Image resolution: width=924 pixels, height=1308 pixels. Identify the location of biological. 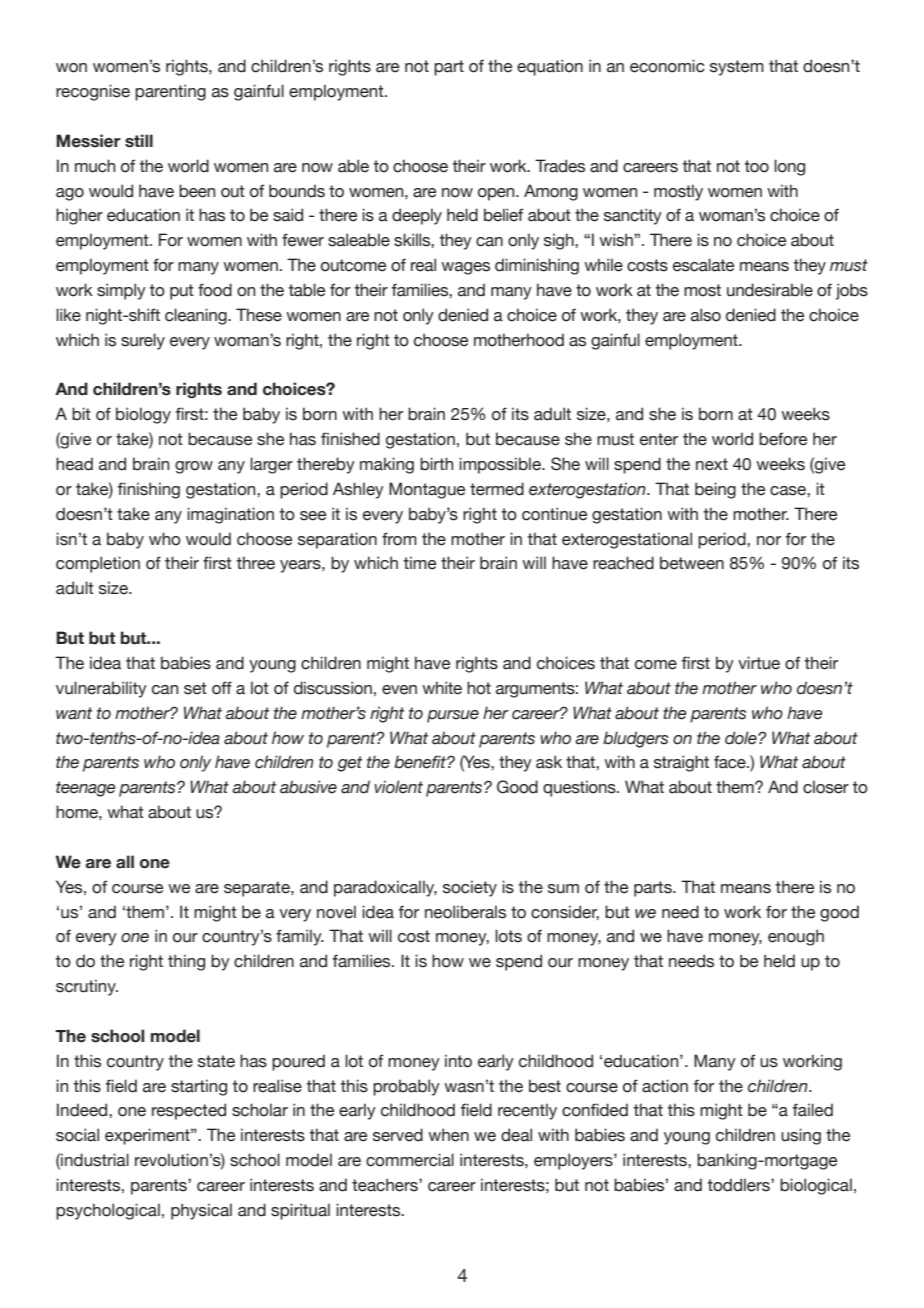
(816, 1186).
